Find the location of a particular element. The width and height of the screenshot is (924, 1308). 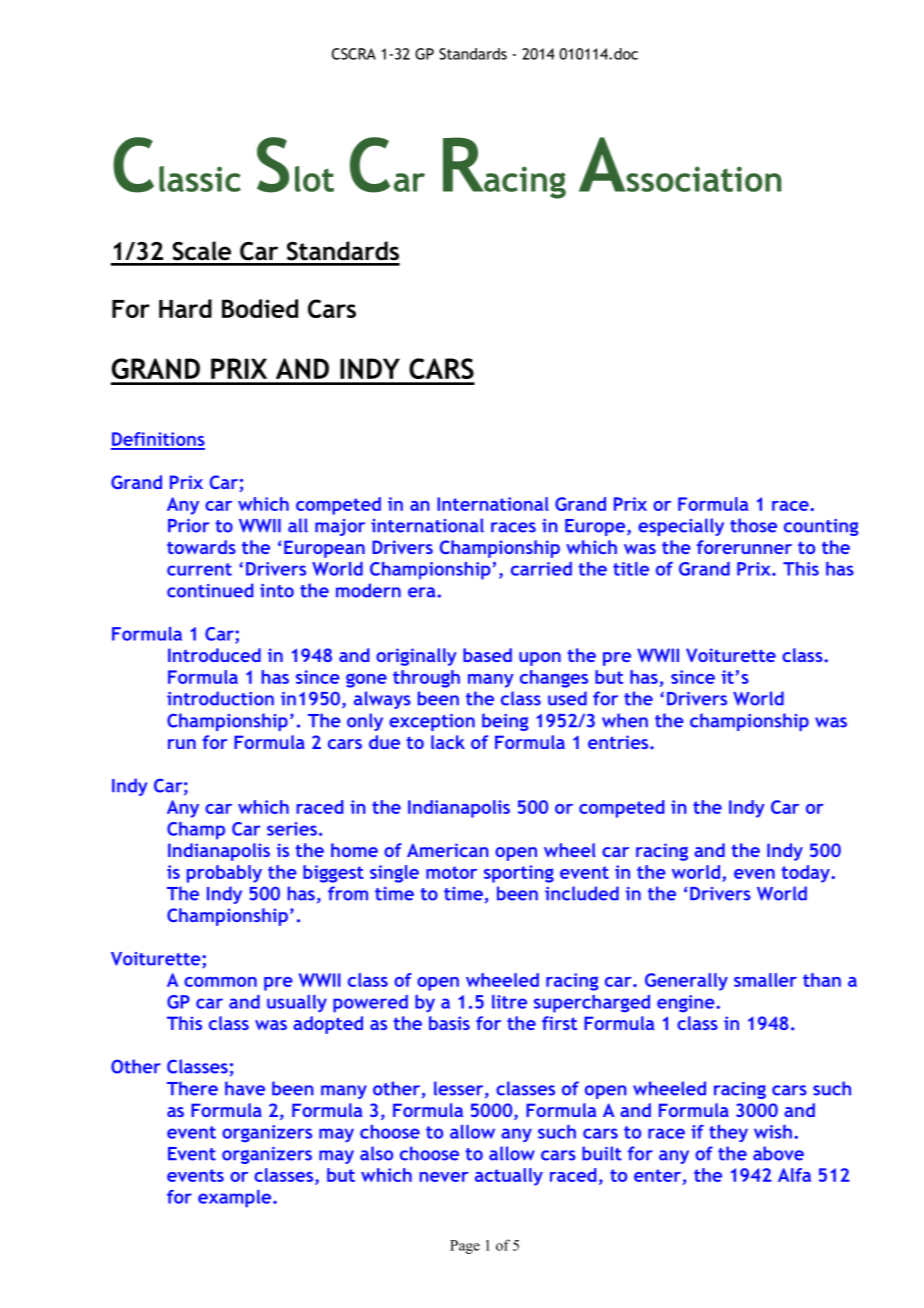

lack is located at coordinates (448, 742).
